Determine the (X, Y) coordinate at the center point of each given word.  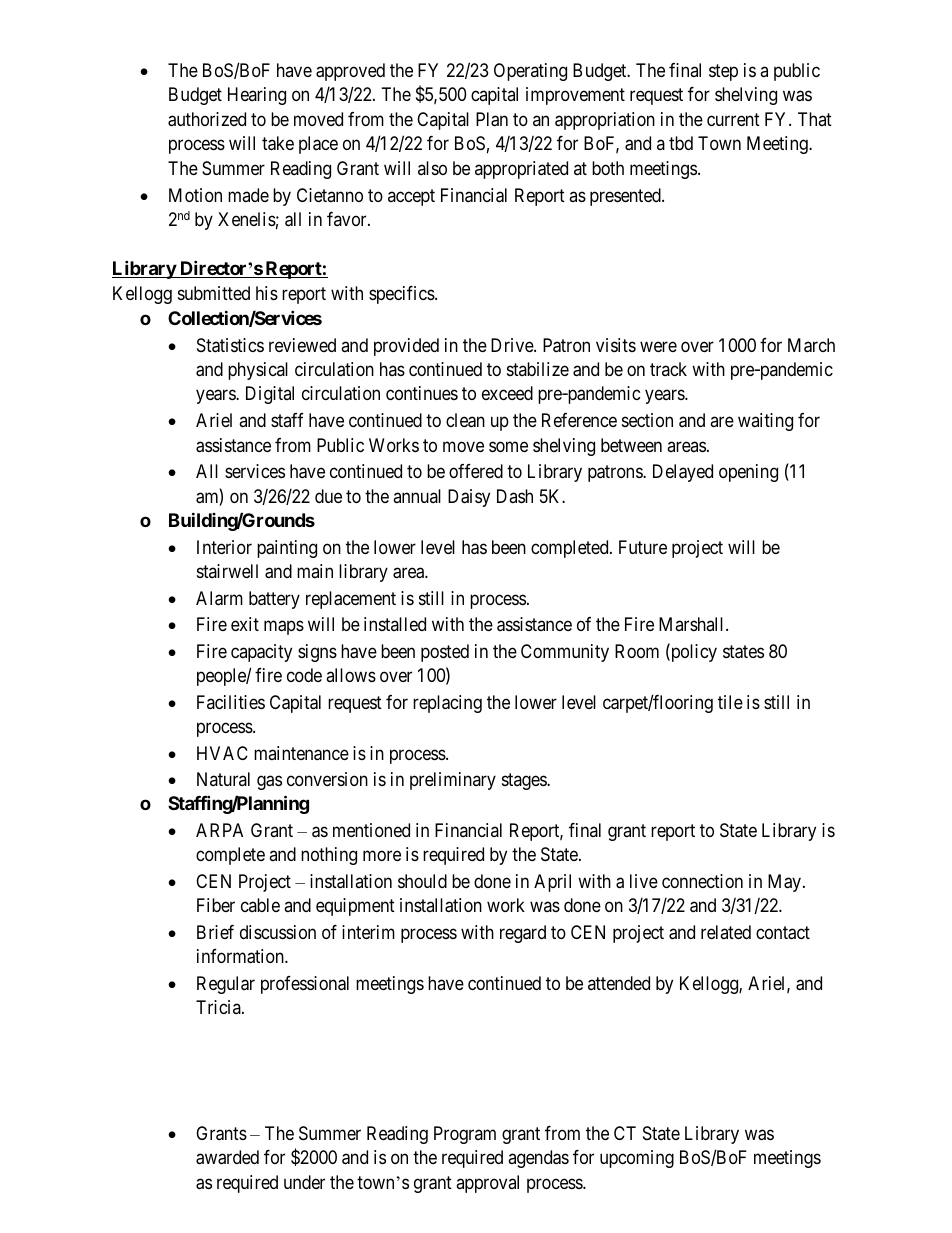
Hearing (257, 96)
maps (284, 628)
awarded (227, 1157)
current (733, 119)
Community (565, 653)
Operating (530, 72)
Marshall (693, 624)
